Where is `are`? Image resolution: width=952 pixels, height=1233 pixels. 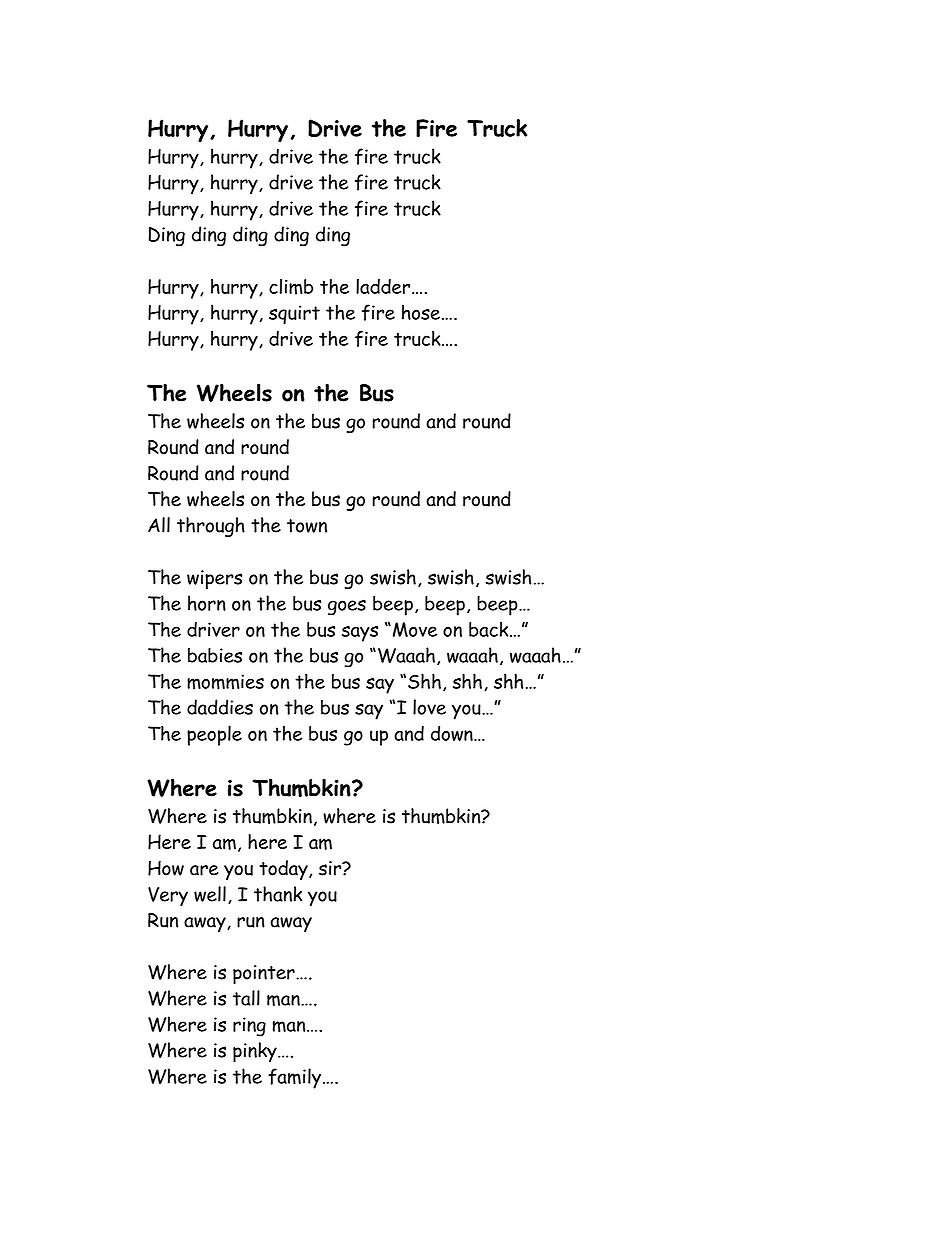
are is located at coordinates (204, 870).
